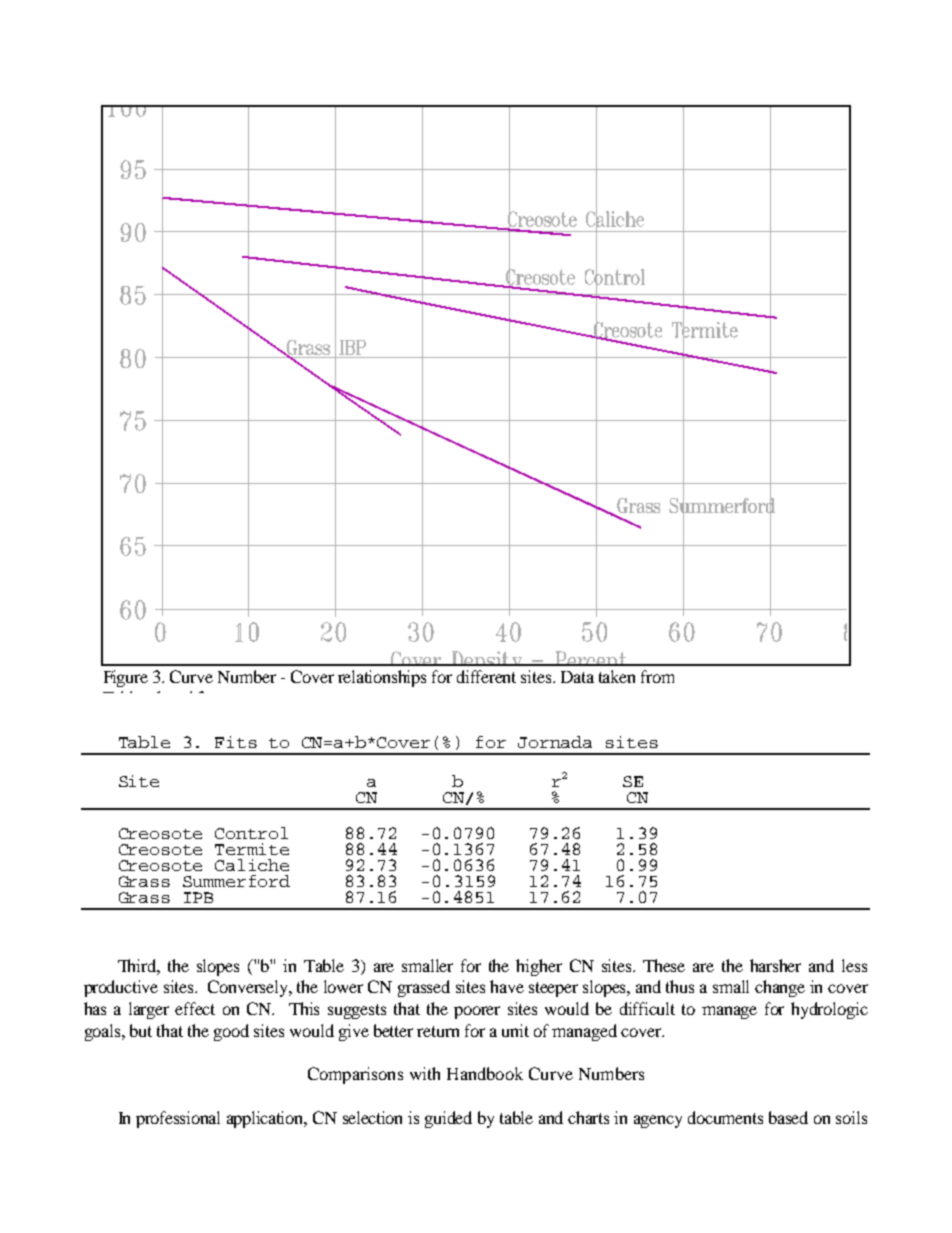  What do you see at coordinates (236, 742) in the screenshot?
I see `Fits` at bounding box center [236, 742].
